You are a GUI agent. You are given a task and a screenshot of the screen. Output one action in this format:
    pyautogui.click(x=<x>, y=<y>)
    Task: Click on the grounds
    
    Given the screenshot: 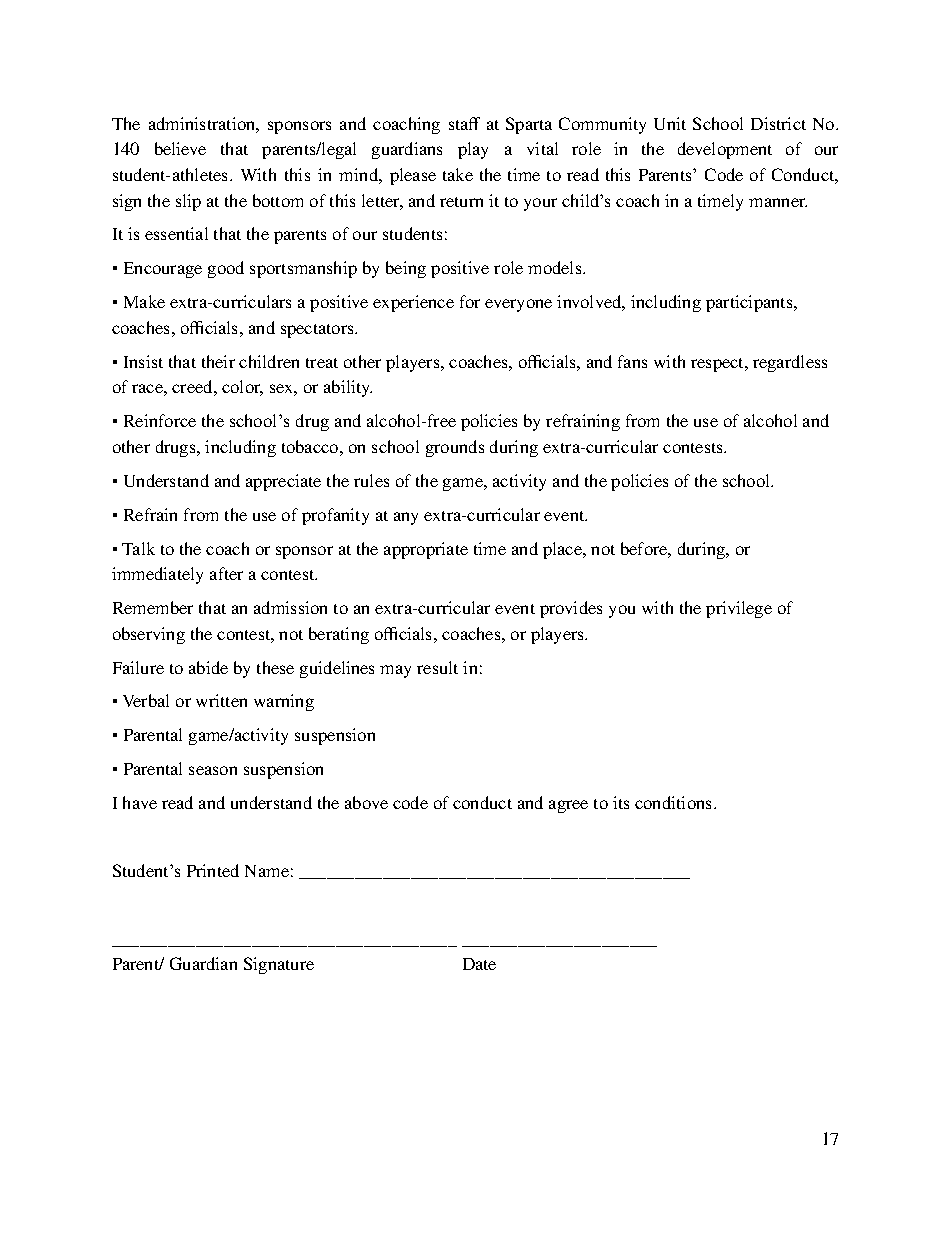 What is the action you would take?
    pyautogui.click(x=455, y=448)
